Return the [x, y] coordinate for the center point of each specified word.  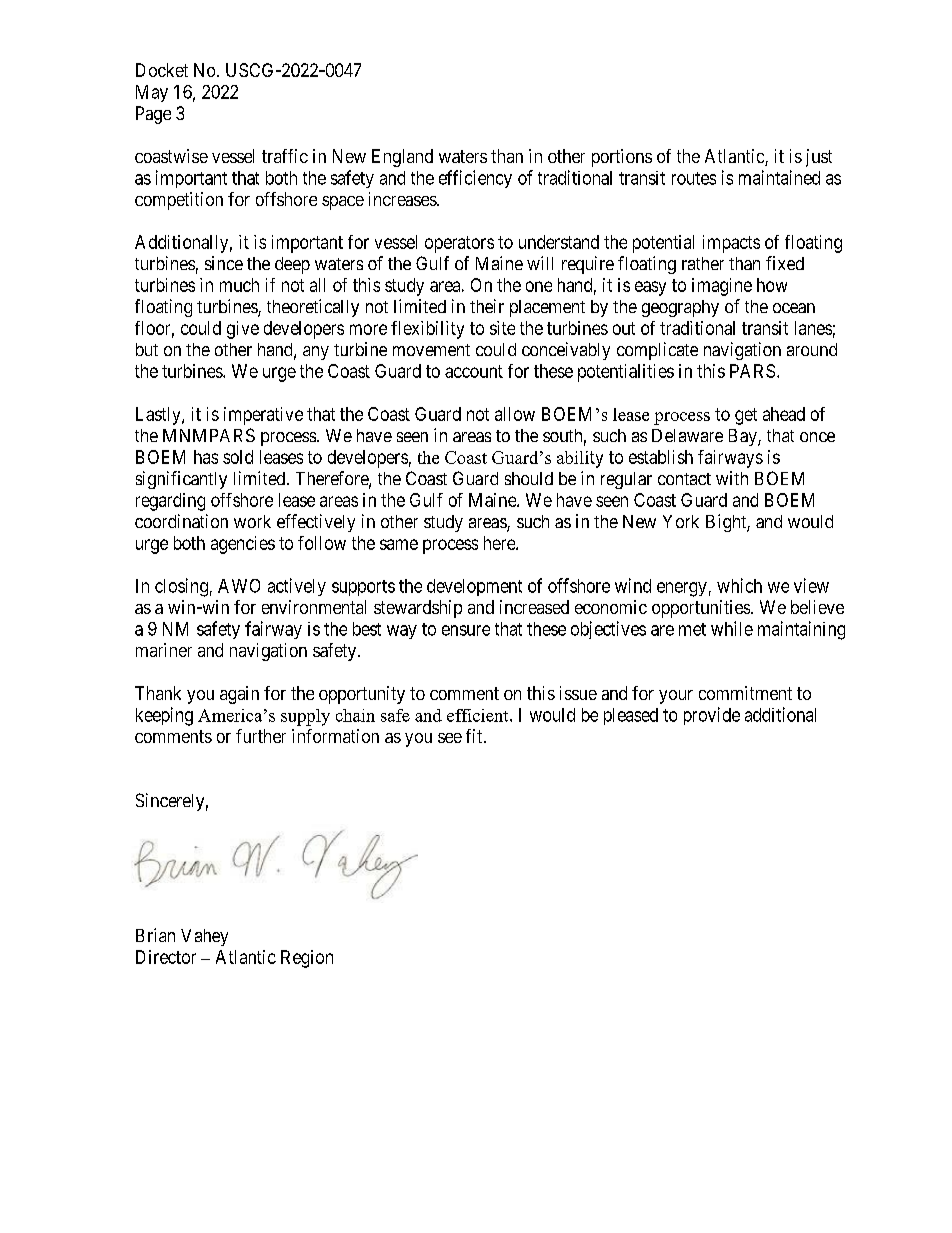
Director [166, 957]
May [152, 93]
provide [712, 716]
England [402, 158]
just [819, 158]
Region [307, 959]
